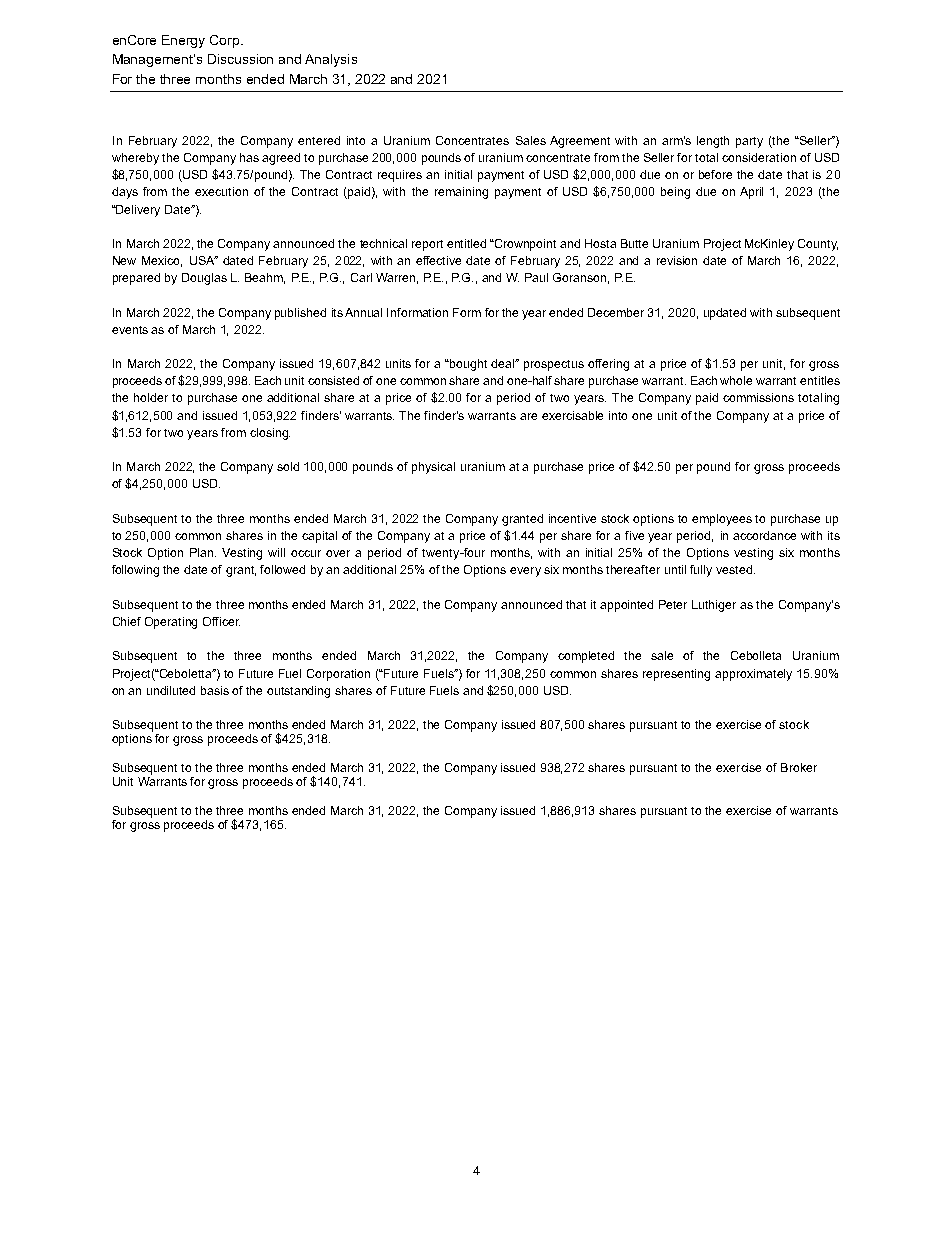 This page has width=952, height=1233. What do you see at coordinates (525, 572) in the page?
I see `every` at bounding box center [525, 572].
